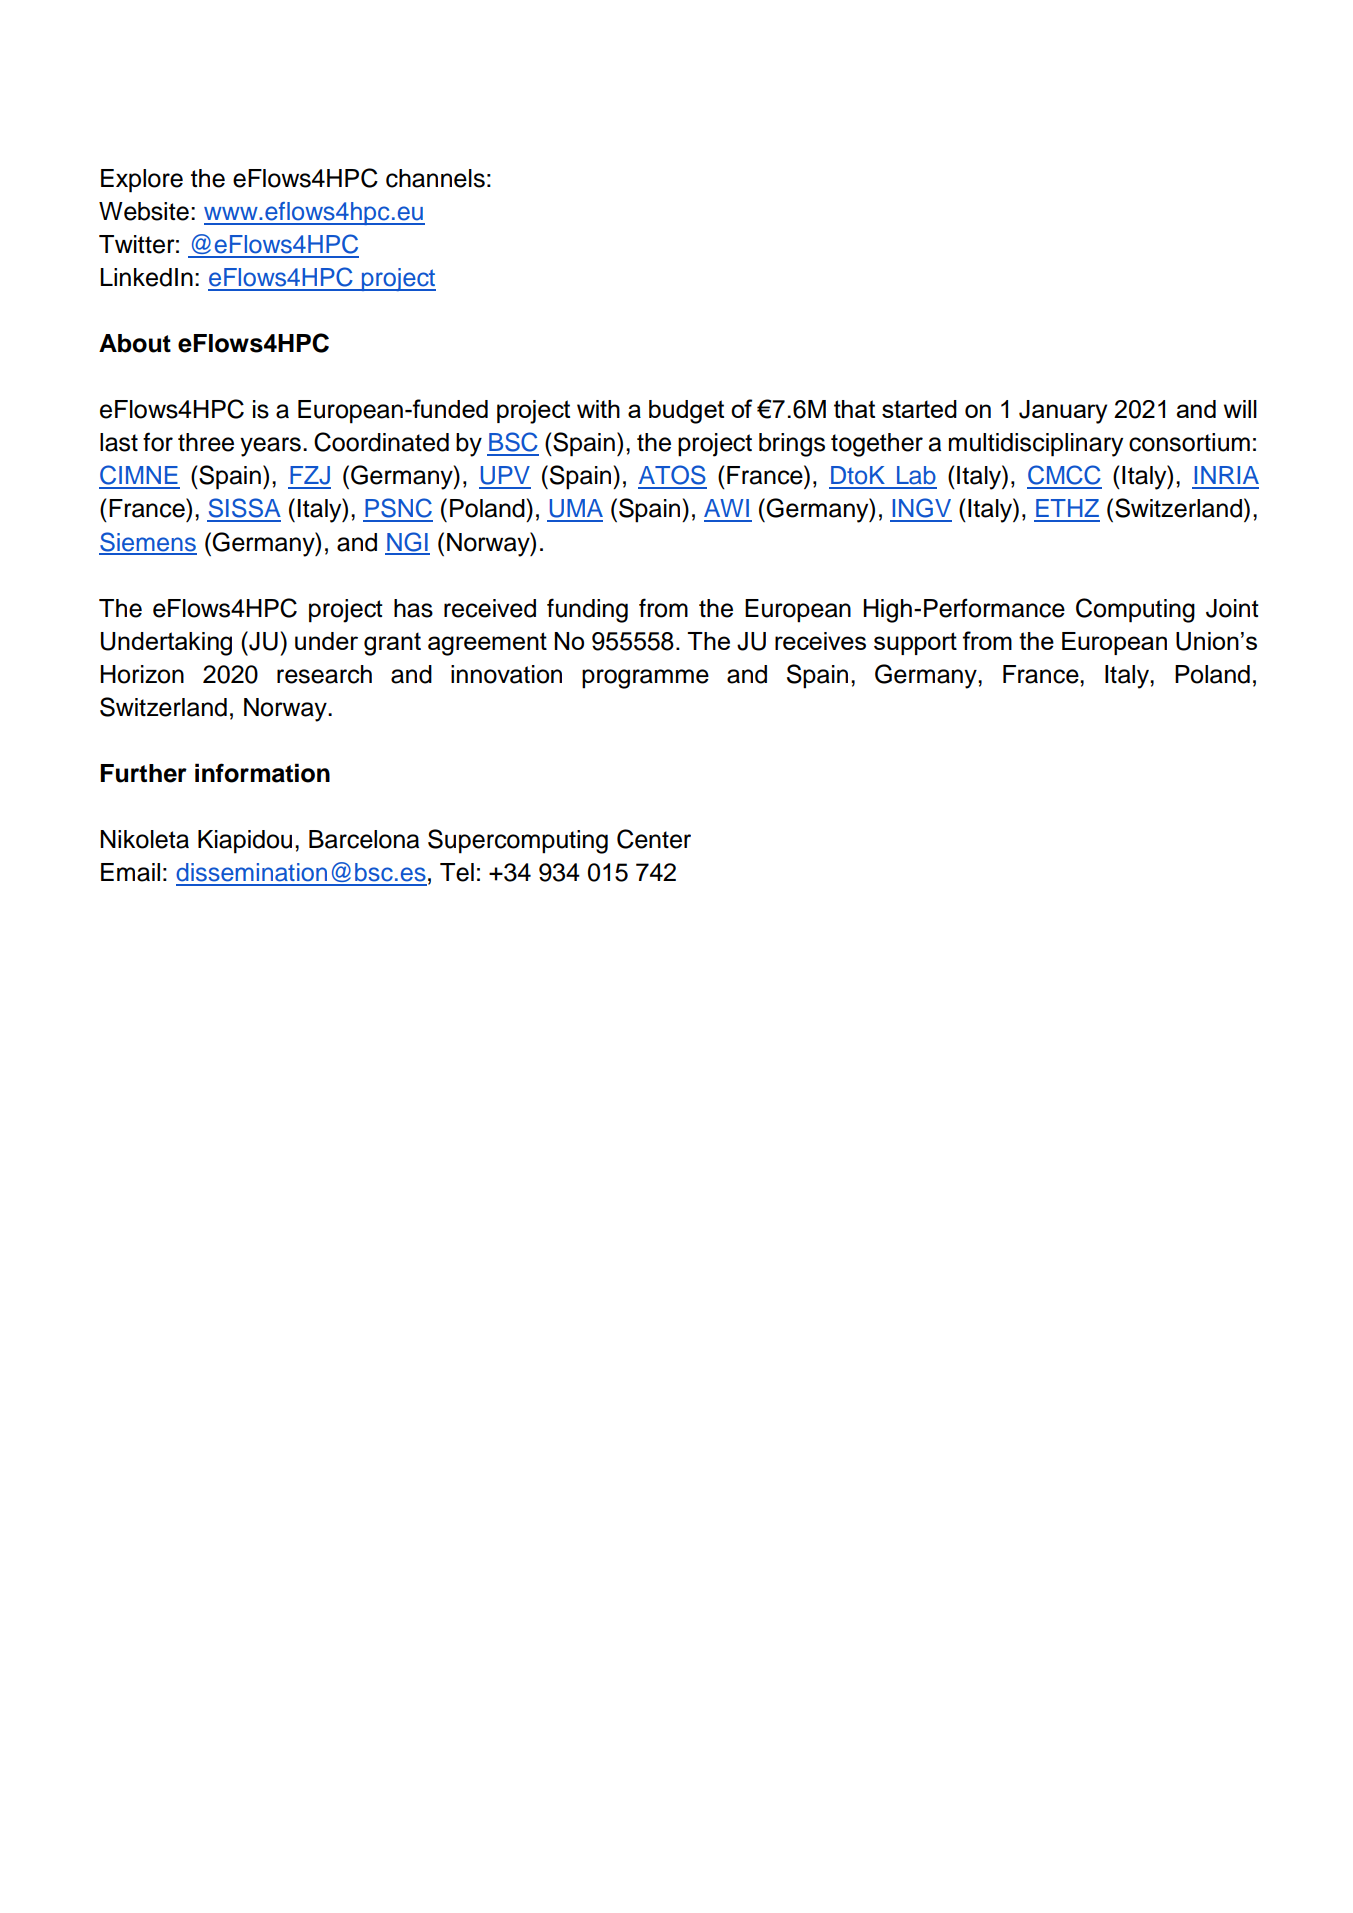 Image resolution: width=1353 pixels, height=1913 pixels. Describe the element at coordinates (654, 839) in the screenshot. I see `Center` at that location.
